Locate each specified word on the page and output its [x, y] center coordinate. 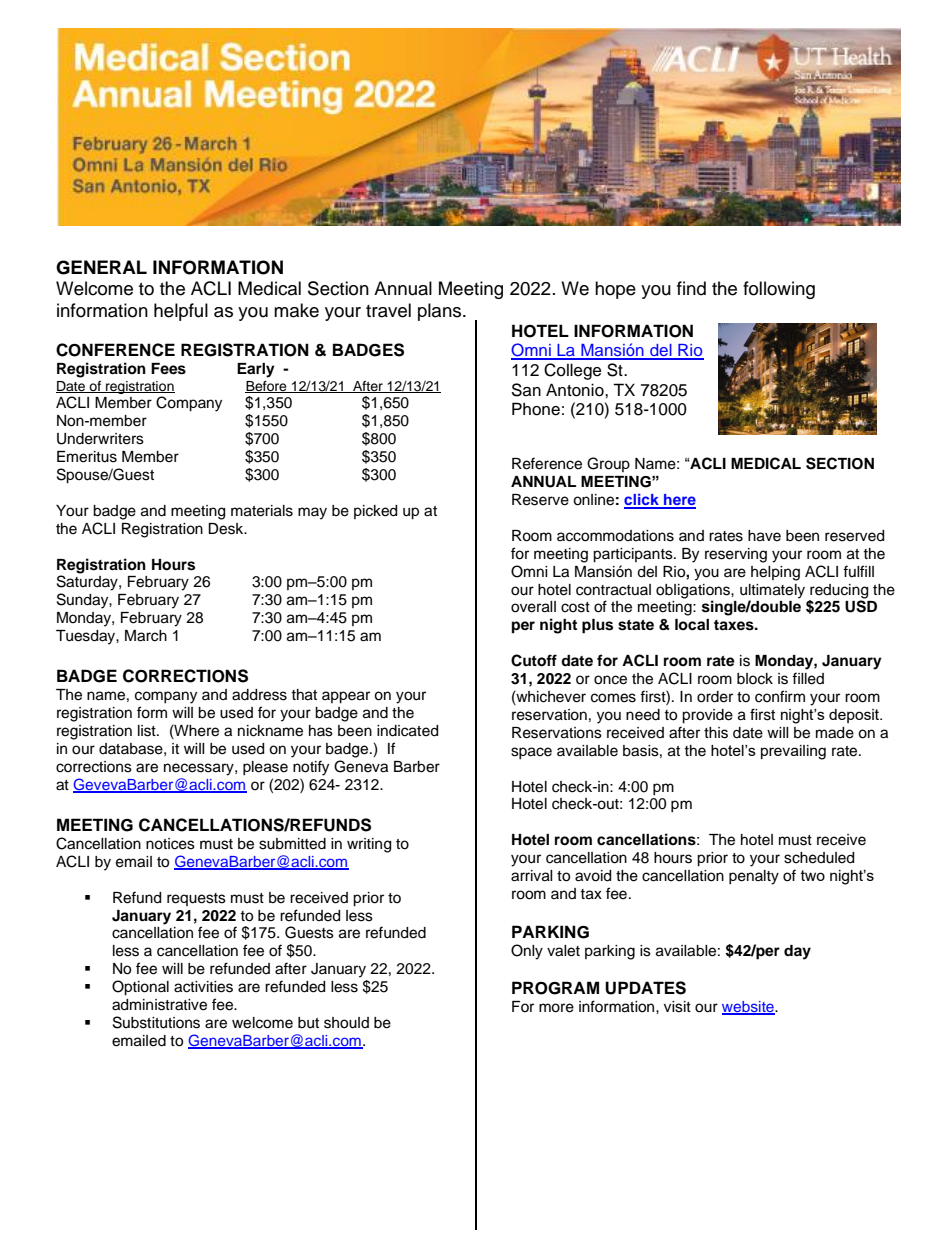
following [779, 290]
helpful [181, 312]
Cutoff [534, 660]
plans [441, 312]
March [146, 636]
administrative [159, 1005]
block [755, 679]
